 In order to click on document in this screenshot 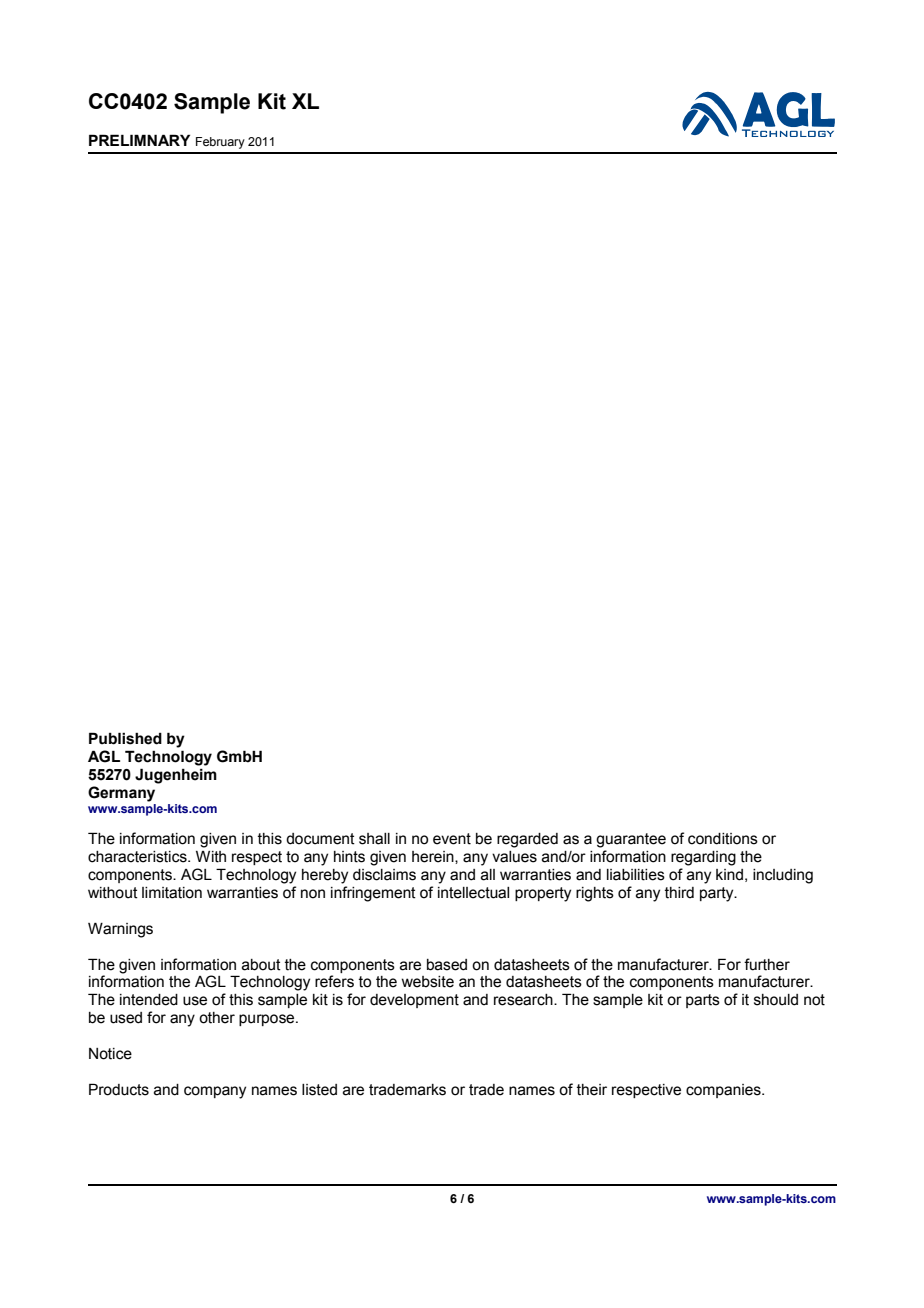, I will do `click(320, 839)`.
